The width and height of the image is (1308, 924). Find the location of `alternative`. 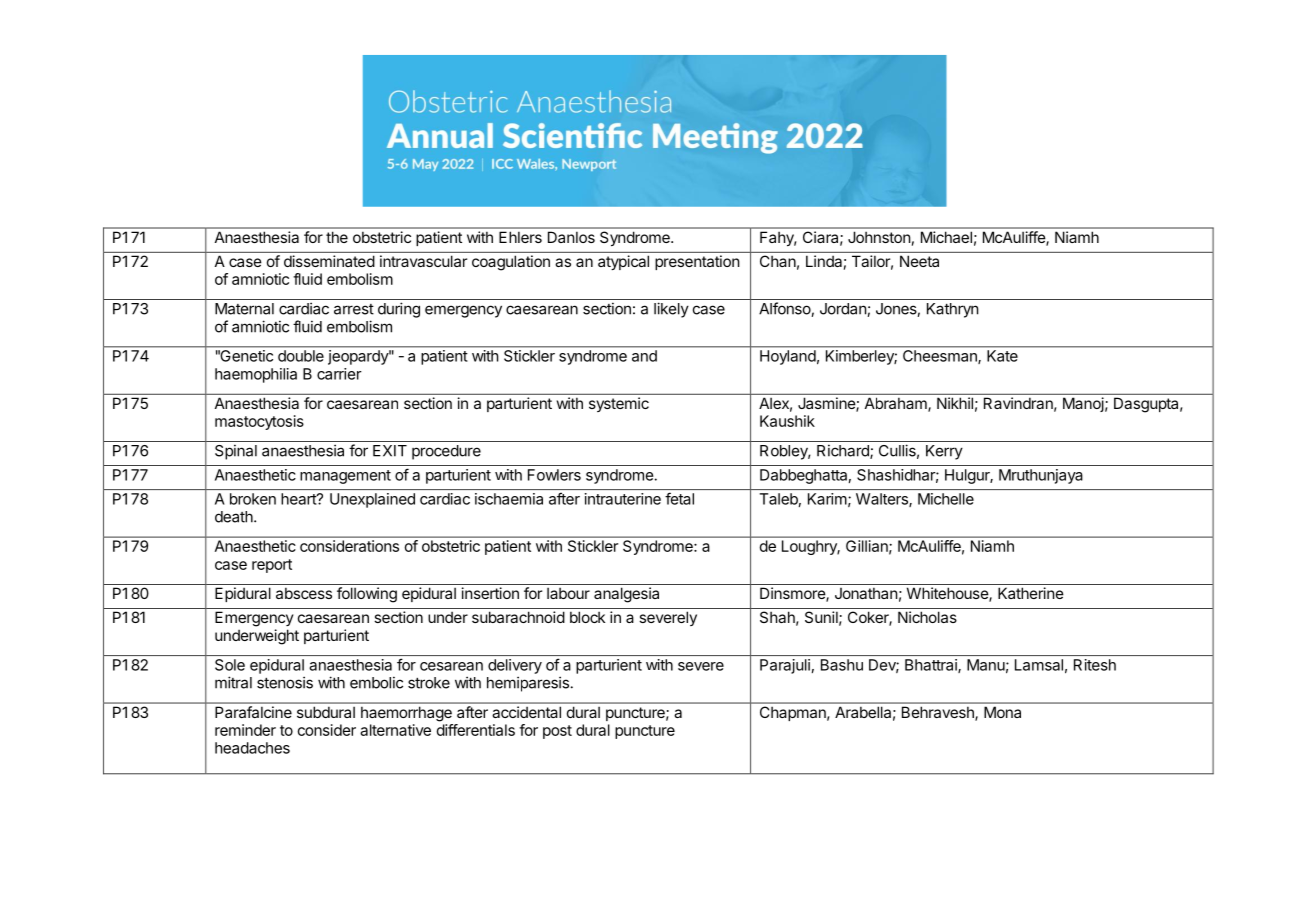

alternative is located at coordinates (395, 730).
